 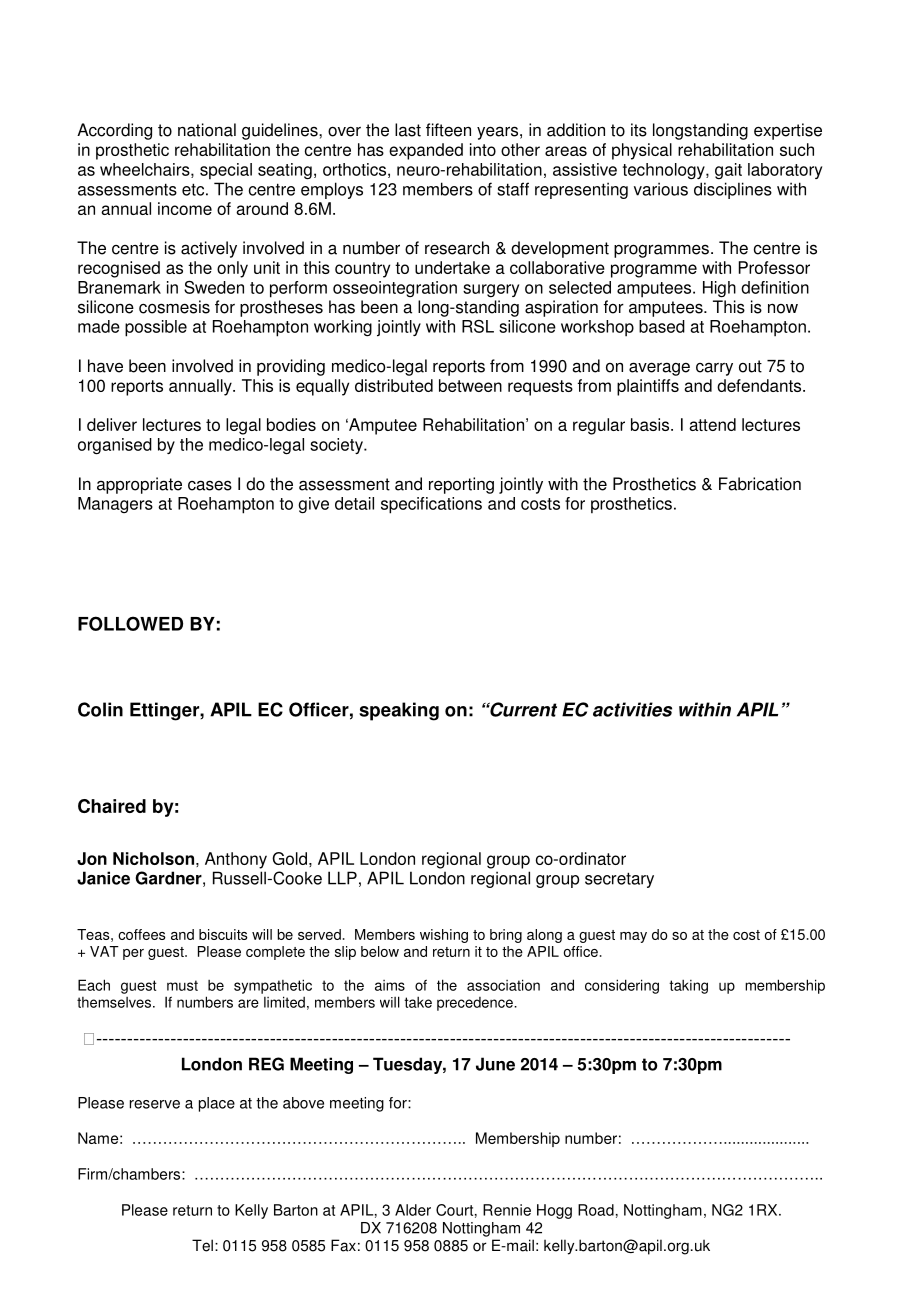 I want to click on gait, so click(x=728, y=171).
